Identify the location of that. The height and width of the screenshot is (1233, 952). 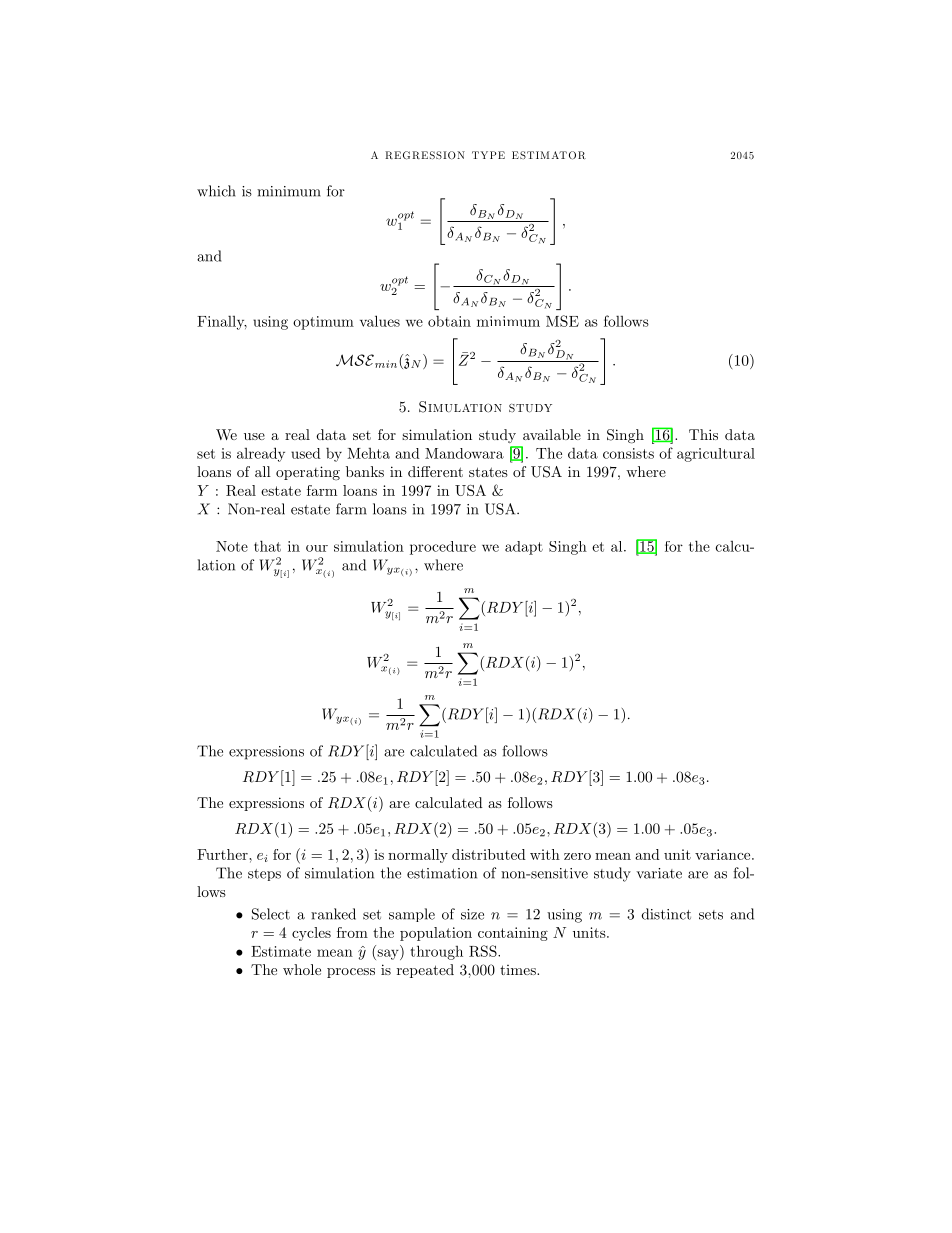
(267, 546).
